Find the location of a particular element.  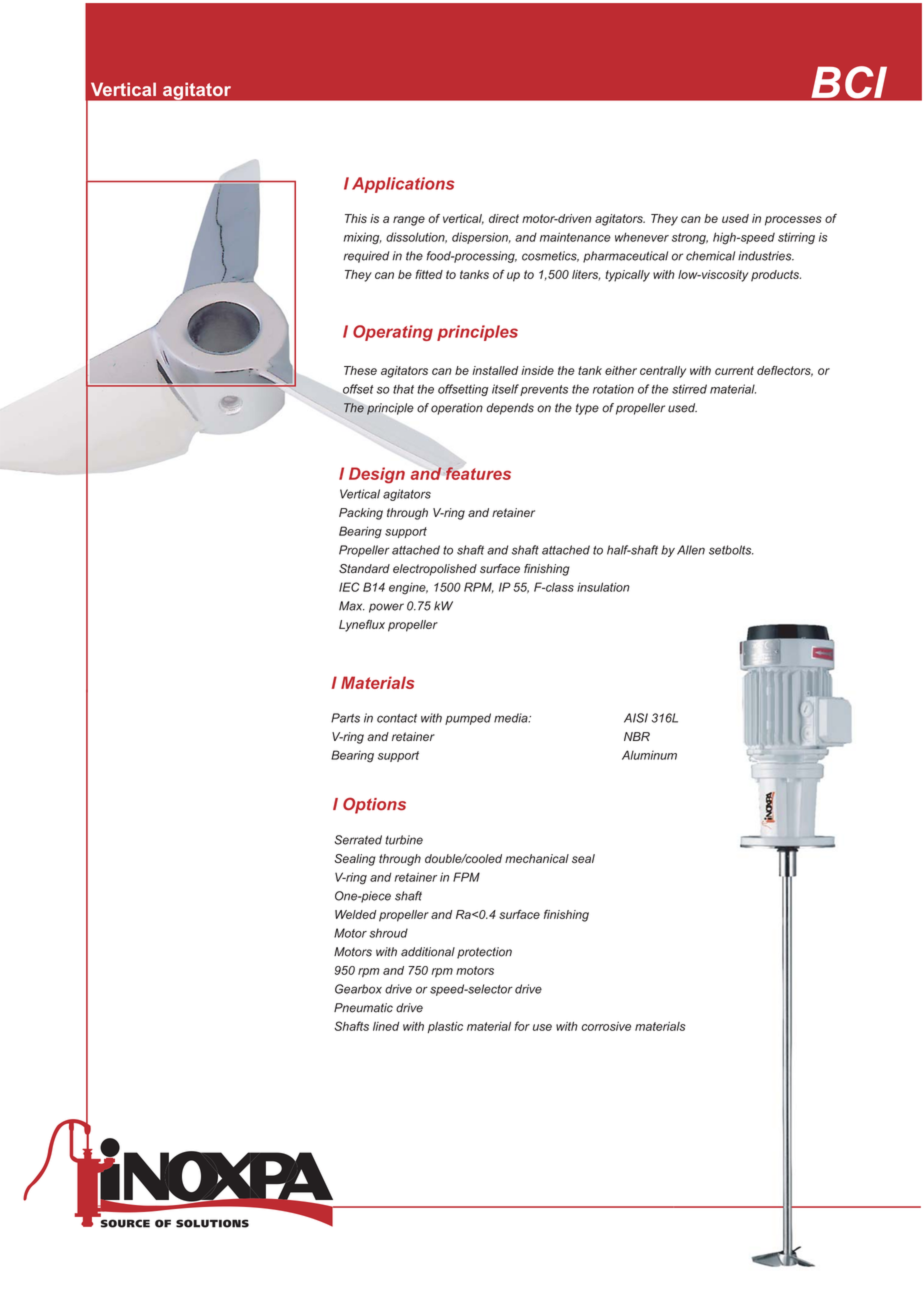

Allen is located at coordinates (691, 550).
